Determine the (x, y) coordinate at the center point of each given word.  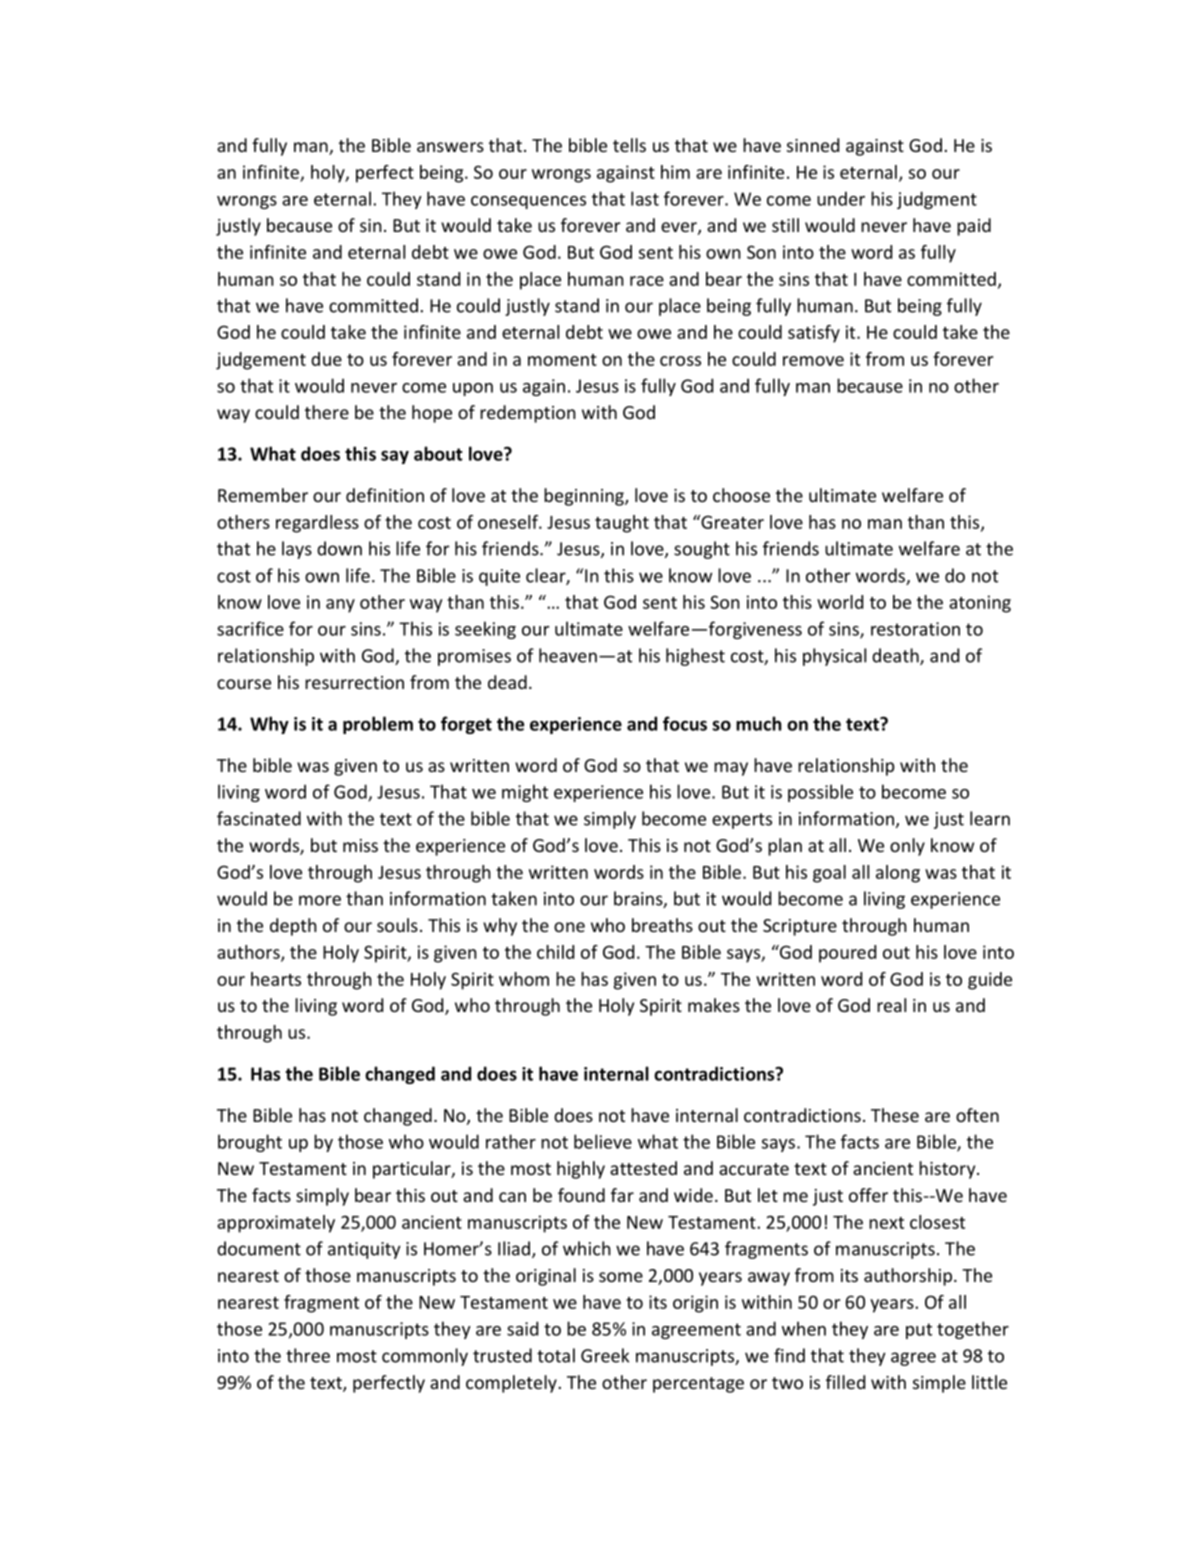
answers (450, 147)
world (840, 602)
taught (622, 524)
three (308, 1355)
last (645, 198)
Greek (605, 1355)
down (339, 548)
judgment (937, 200)
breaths (662, 925)
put (919, 1331)
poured (847, 954)
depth (293, 927)
